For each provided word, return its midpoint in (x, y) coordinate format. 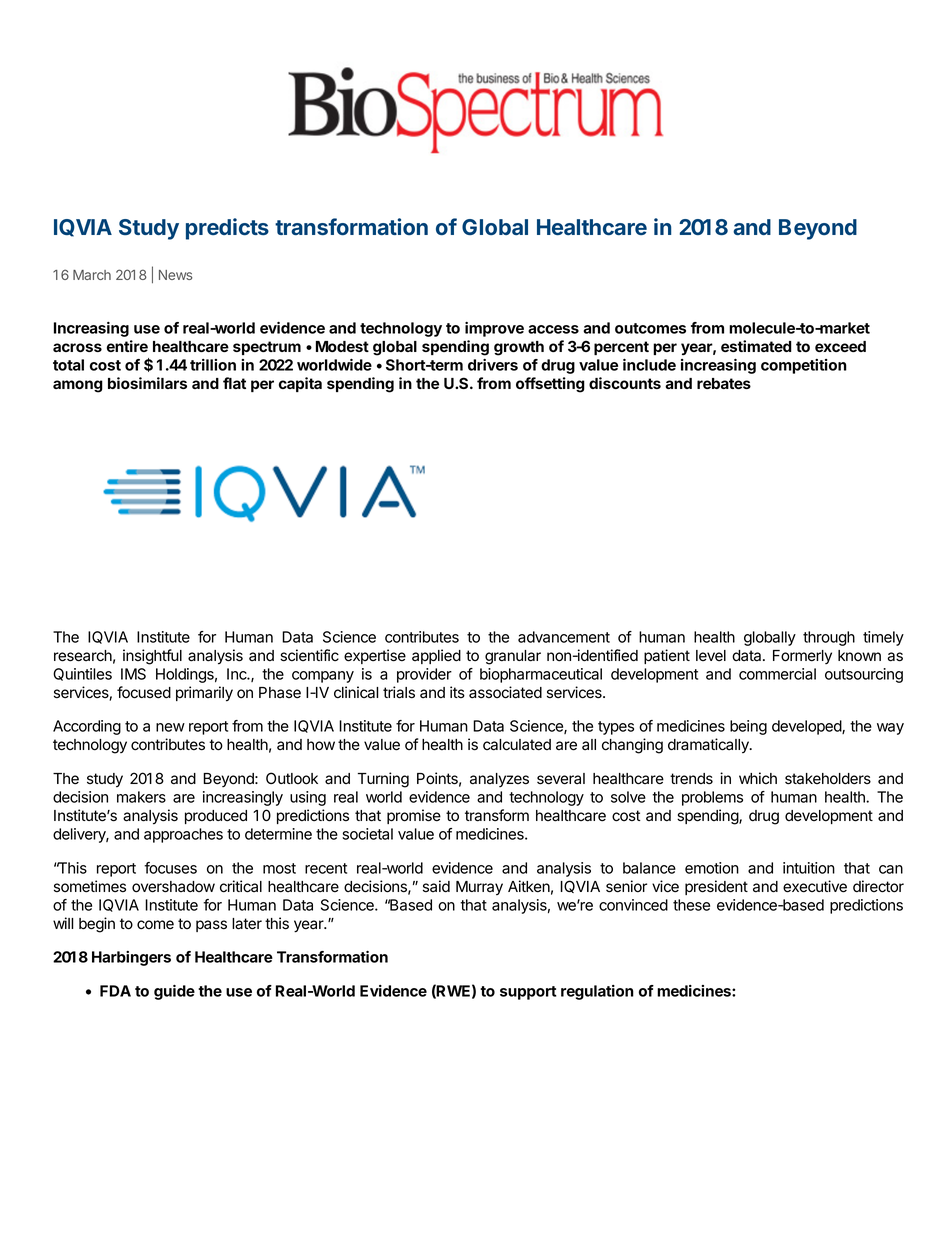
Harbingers (131, 958)
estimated (756, 346)
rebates (724, 383)
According (87, 727)
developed (807, 727)
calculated (517, 745)
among (78, 386)
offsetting (550, 385)
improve (494, 329)
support (528, 993)
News (175, 275)
